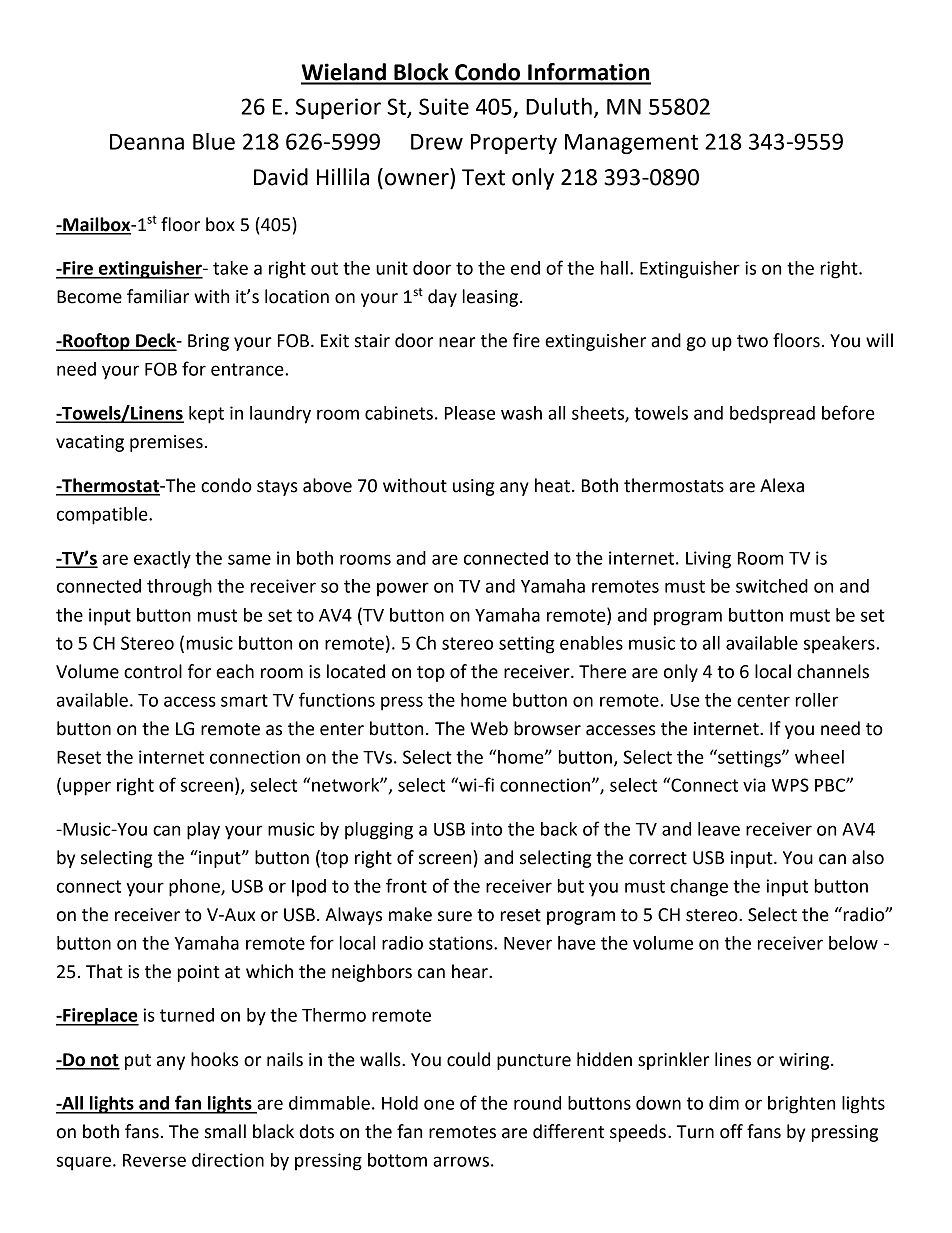 Image resolution: width=952 pixels, height=1233 pixels. Describe the element at coordinates (631, 144) in the screenshot. I see `Management` at that location.
